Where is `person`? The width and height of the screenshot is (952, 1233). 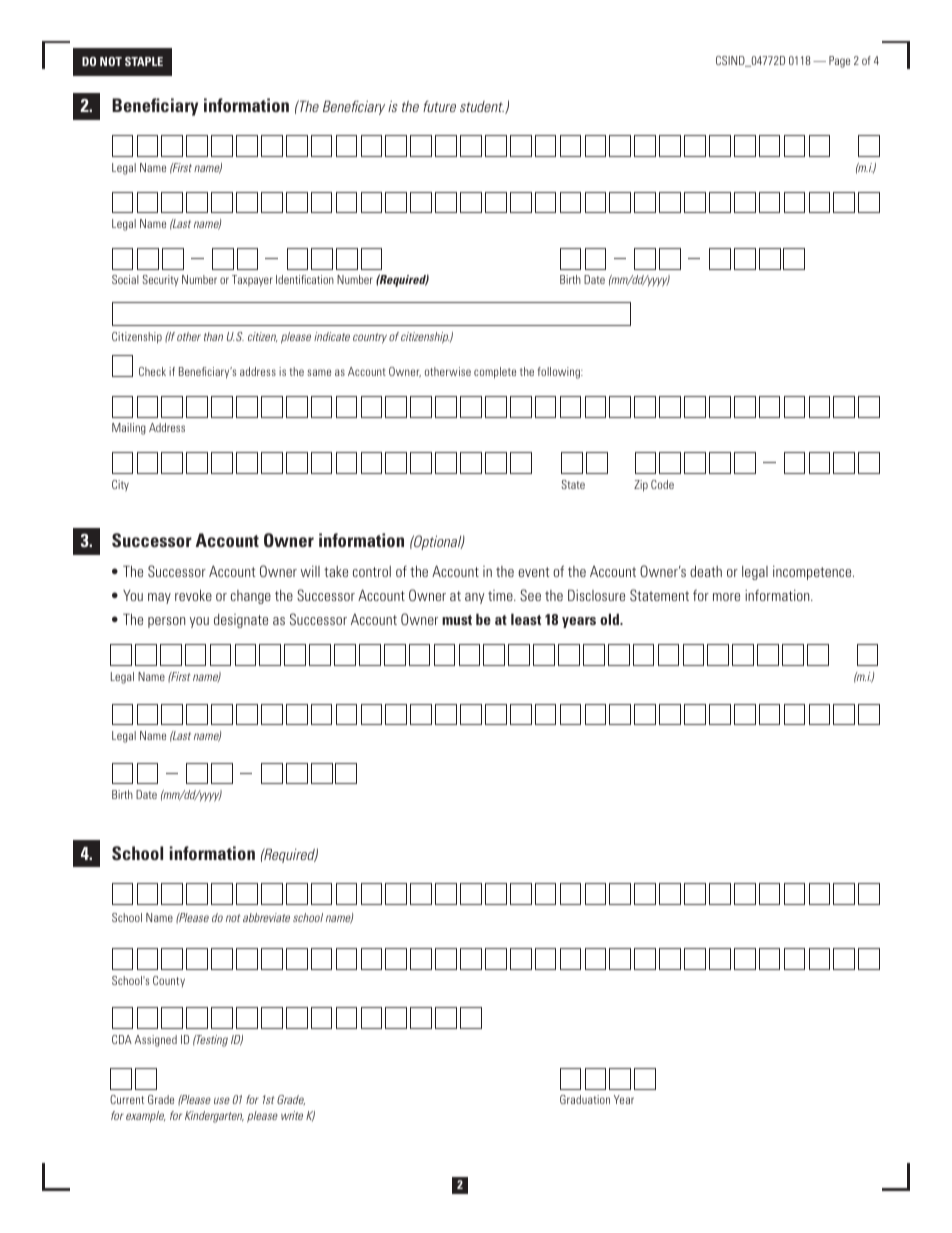 person is located at coordinates (166, 622).
